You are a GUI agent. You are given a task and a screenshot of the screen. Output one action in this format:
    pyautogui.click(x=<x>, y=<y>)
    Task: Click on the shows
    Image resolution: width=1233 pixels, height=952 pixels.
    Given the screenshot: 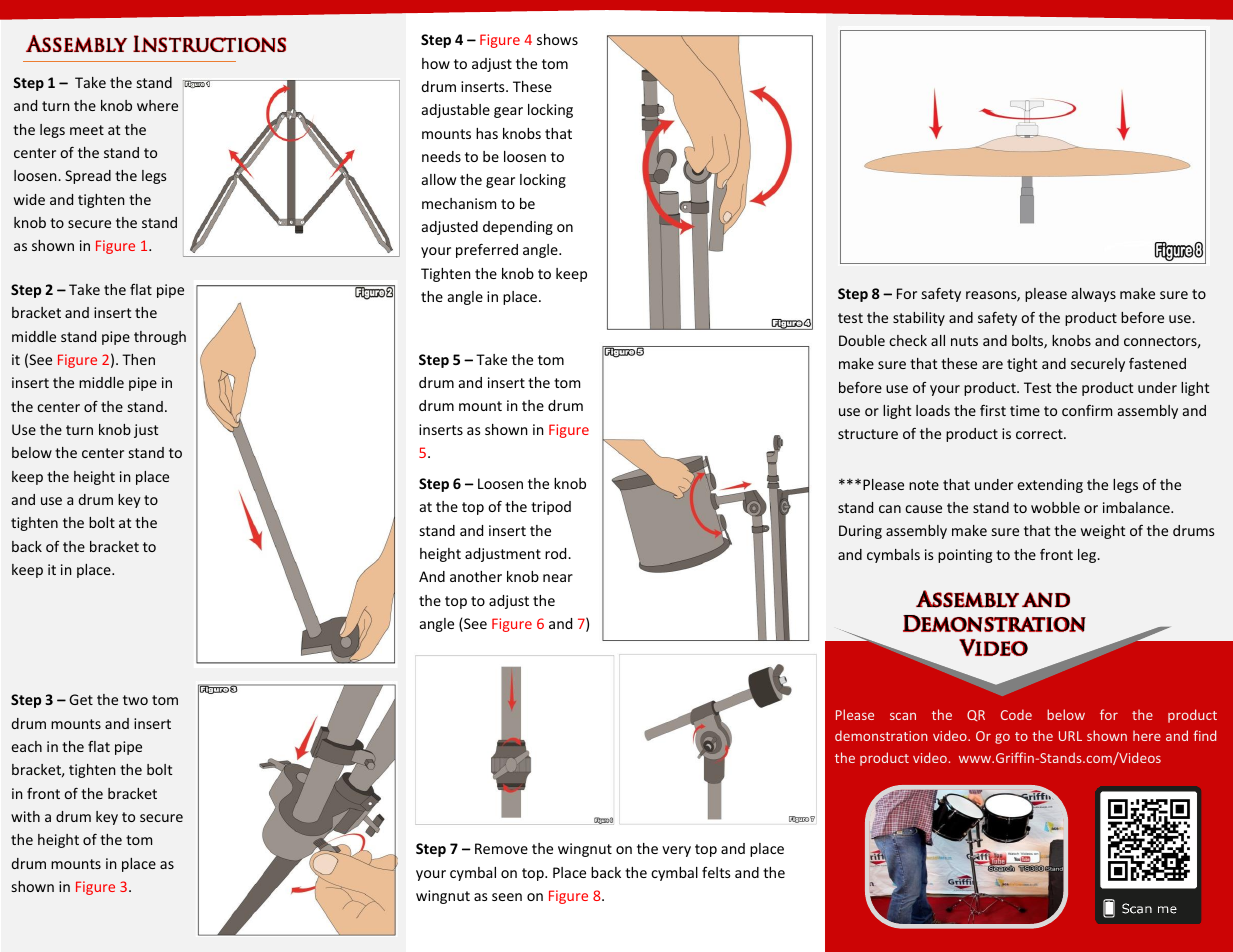 What is the action you would take?
    pyautogui.click(x=557, y=39)
